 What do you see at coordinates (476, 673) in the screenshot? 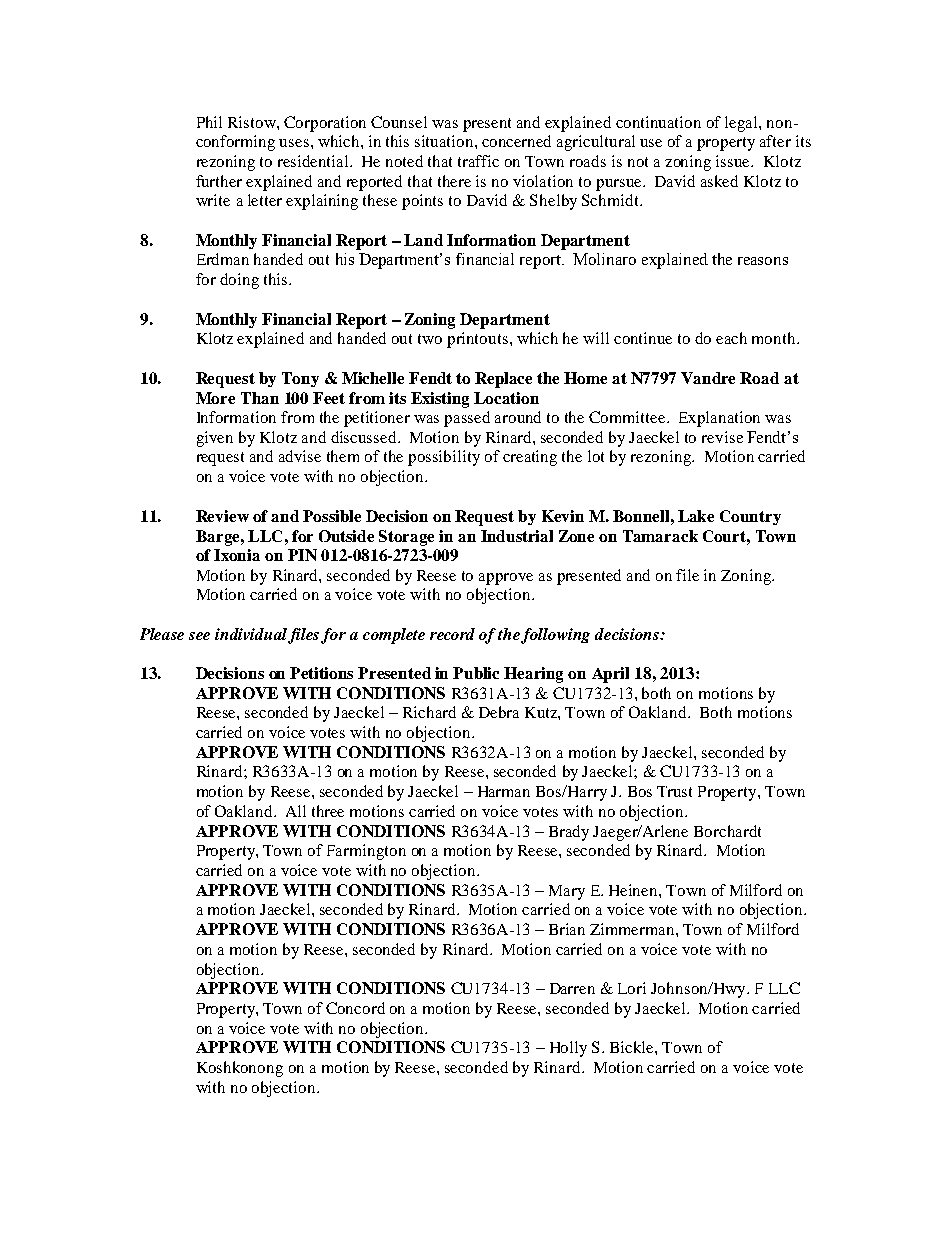
I see `Public` at bounding box center [476, 673].
